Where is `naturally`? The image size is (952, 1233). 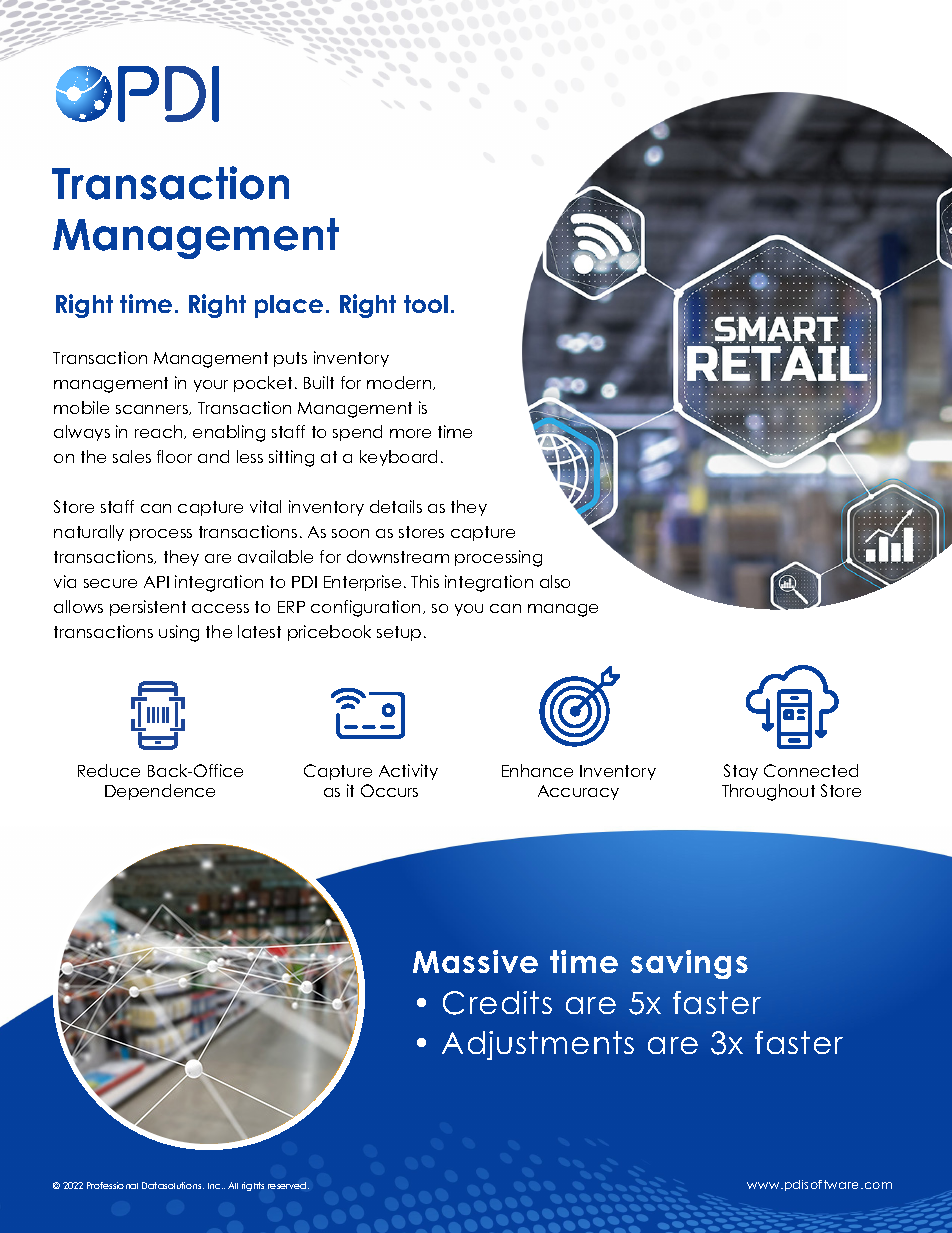 naturally is located at coordinates (89, 533).
